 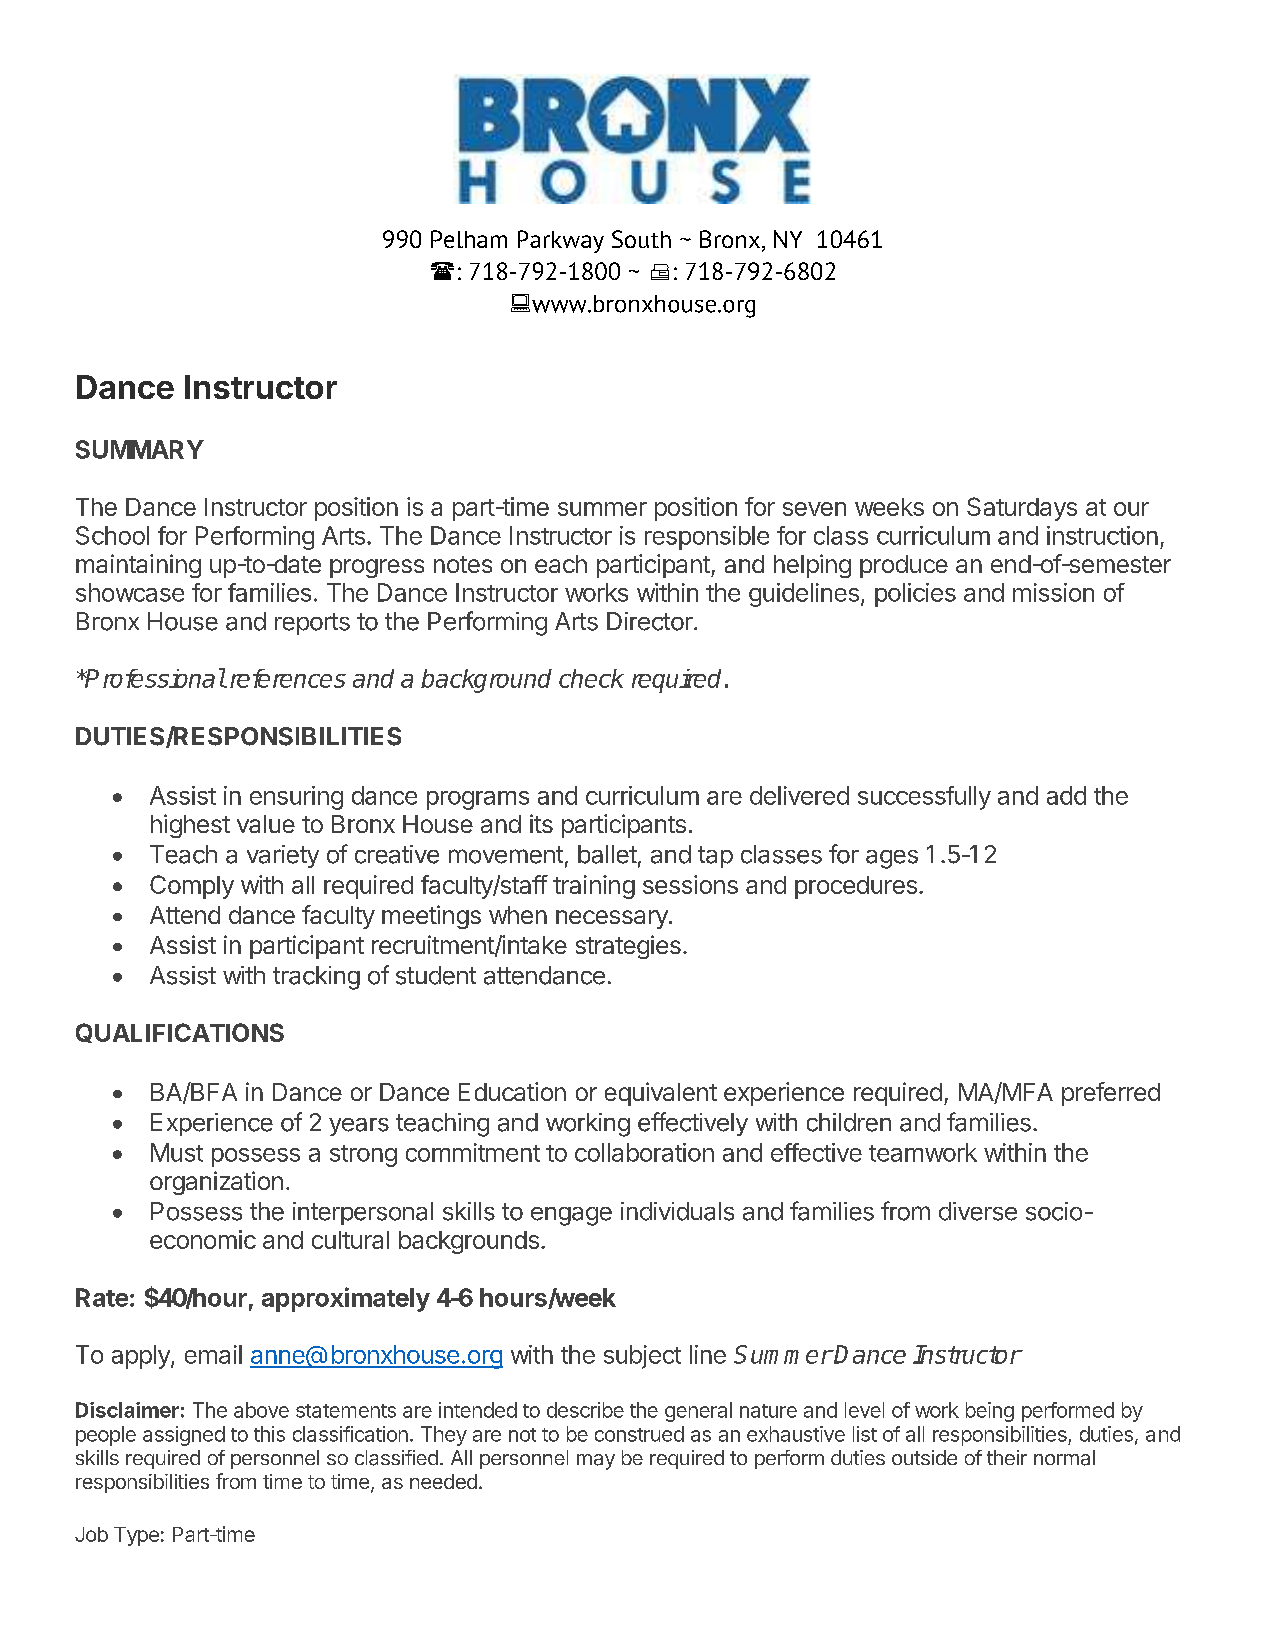 I want to click on ensuring, so click(x=296, y=798).
